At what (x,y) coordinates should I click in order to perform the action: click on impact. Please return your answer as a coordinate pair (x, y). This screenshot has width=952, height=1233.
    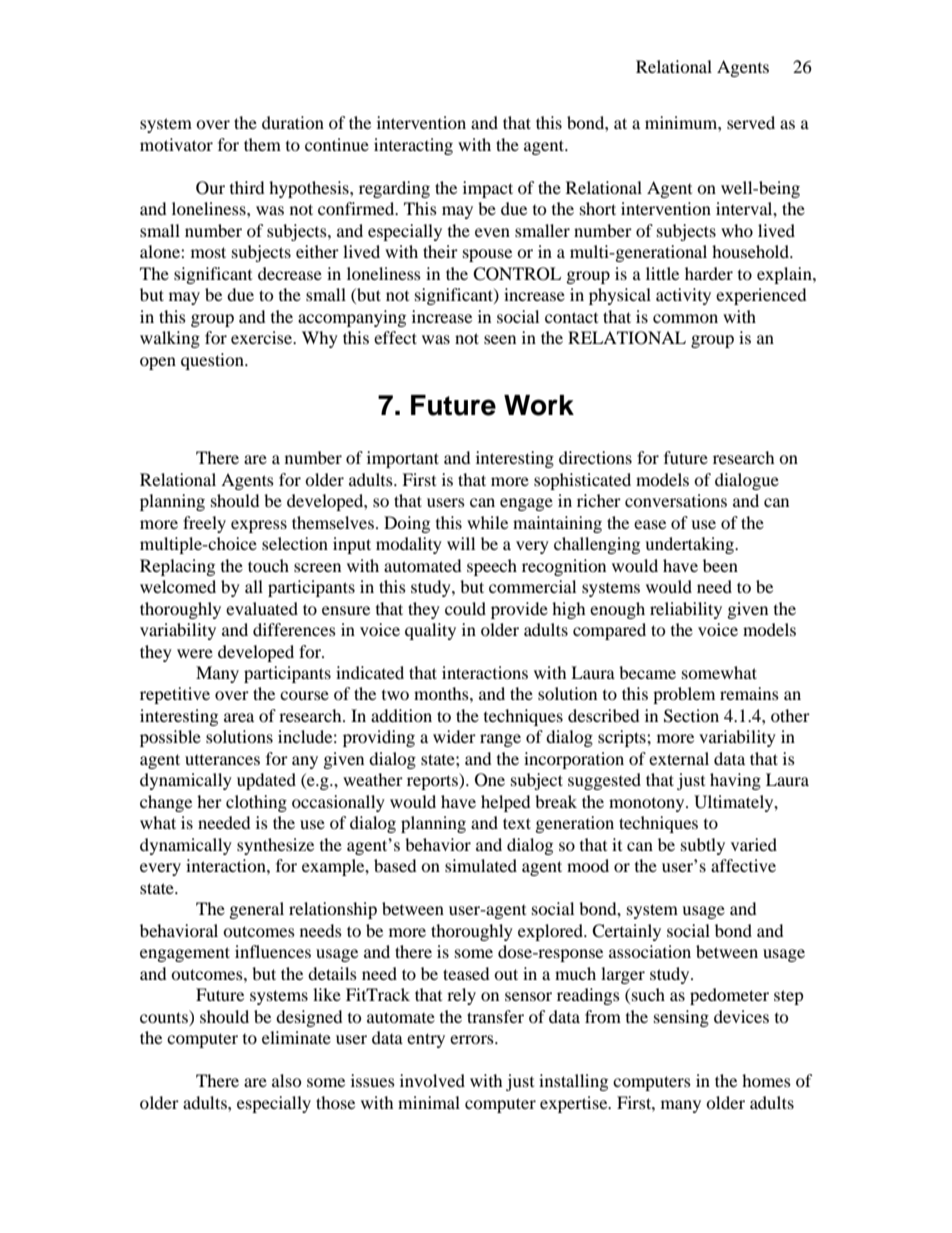
    Looking at the image, I should click on (488, 189).
